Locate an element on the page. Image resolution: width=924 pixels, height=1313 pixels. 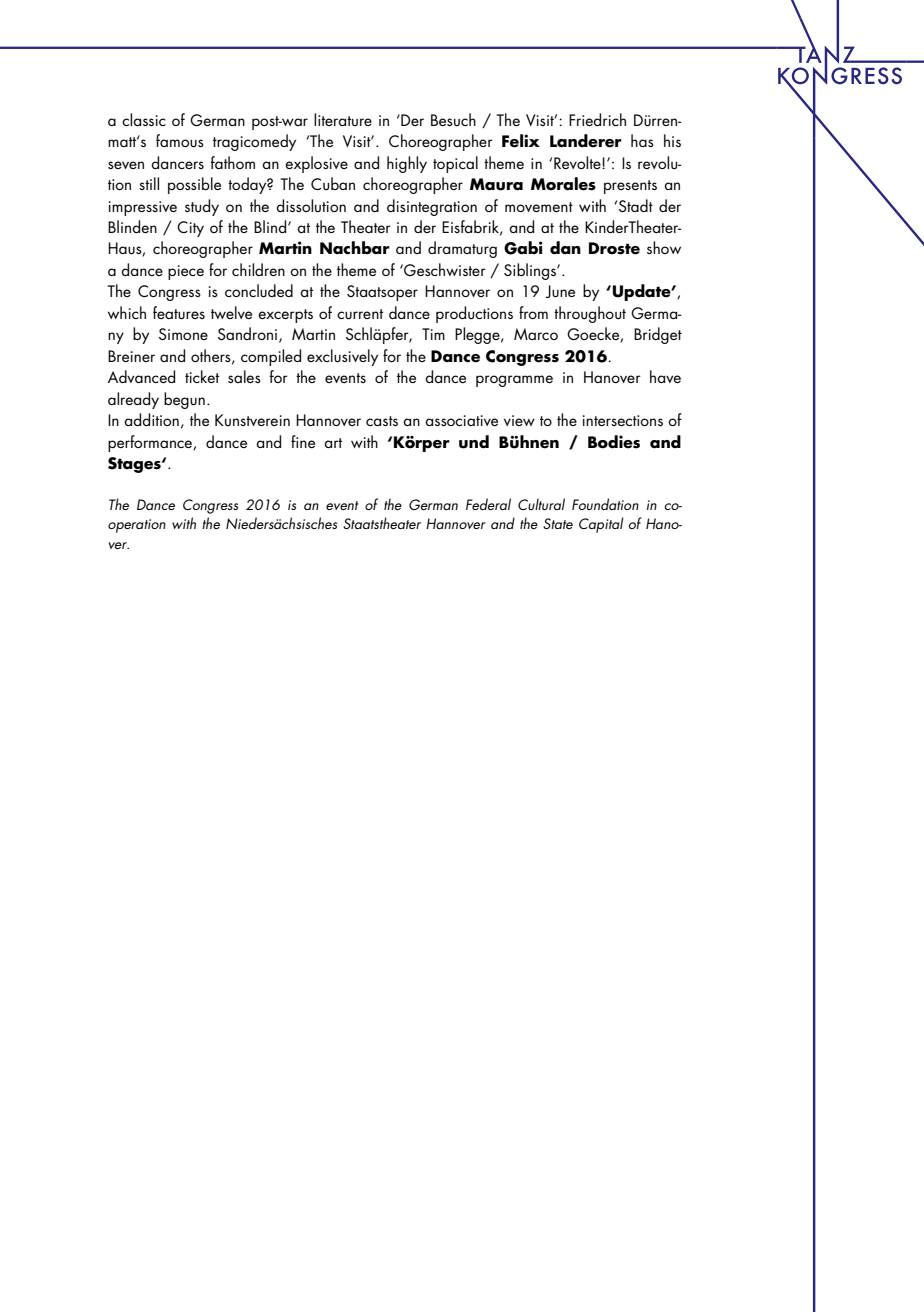
Friedrich is located at coordinates (597, 119).
